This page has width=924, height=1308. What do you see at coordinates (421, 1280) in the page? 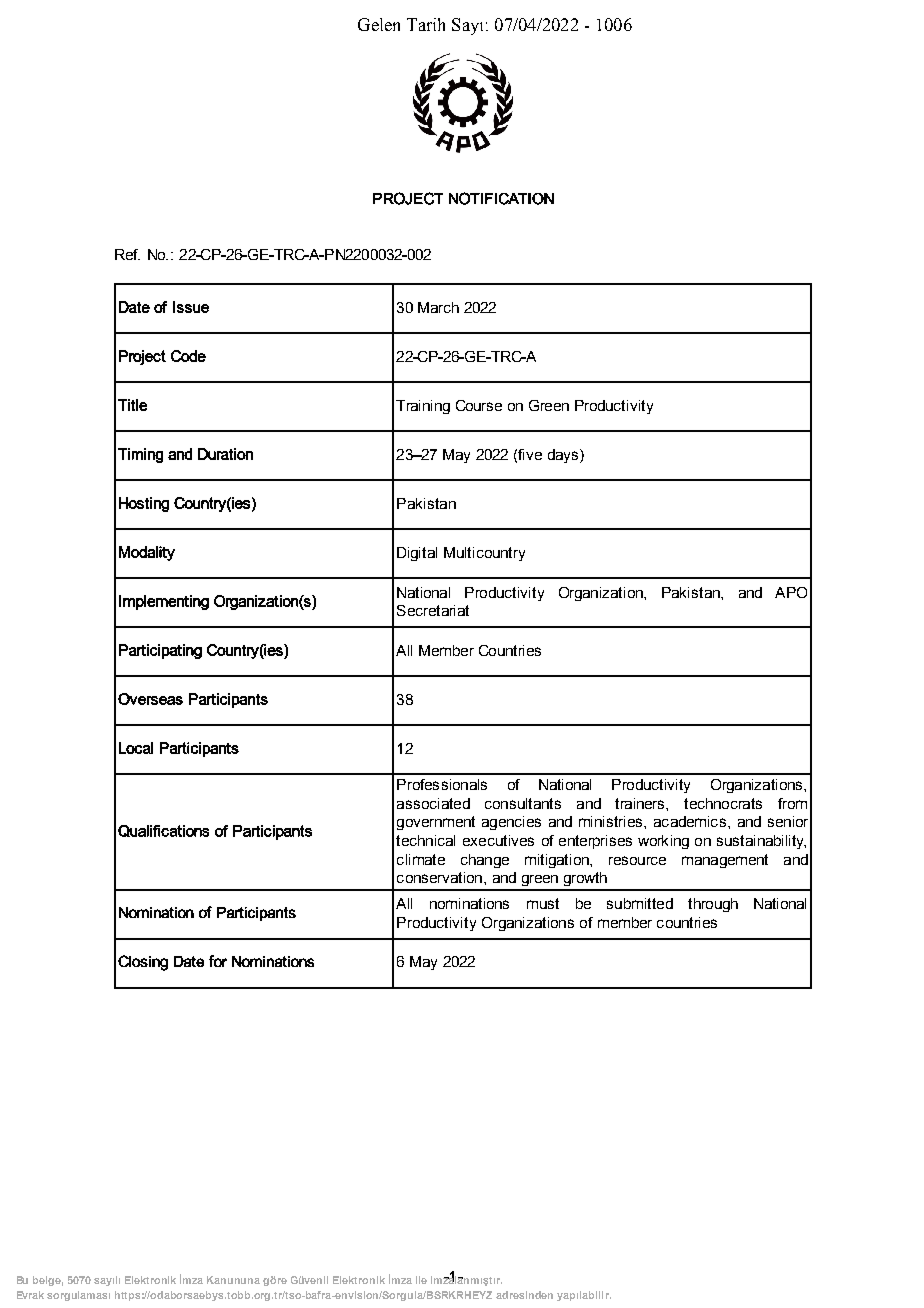
I see `ile` at bounding box center [421, 1280].
